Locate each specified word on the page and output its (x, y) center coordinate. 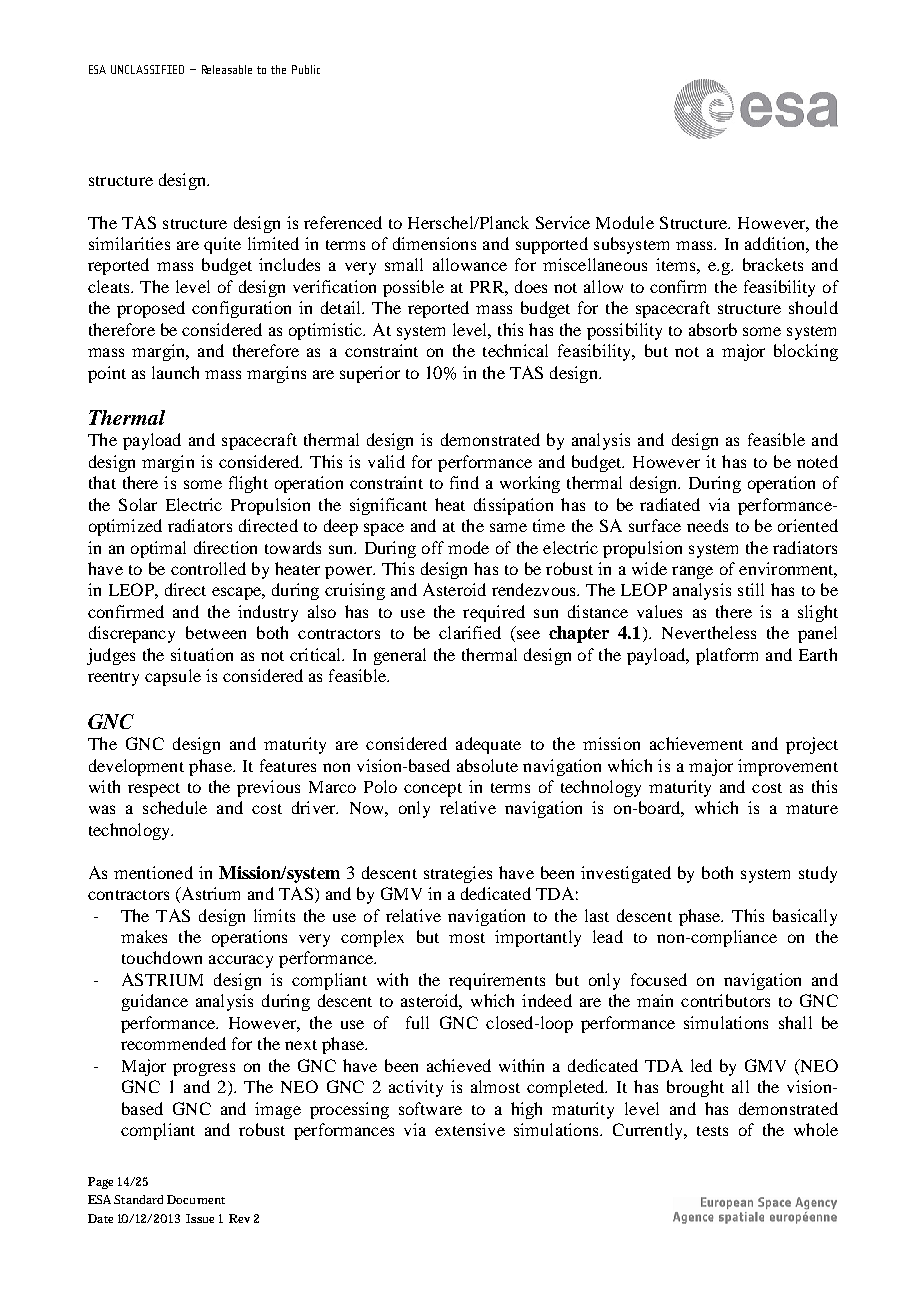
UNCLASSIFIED (147, 69)
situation (202, 654)
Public (306, 69)
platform (727, 656)
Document (196, 1199)
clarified (470, 632)
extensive (470, 1129)
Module (625, 222)
